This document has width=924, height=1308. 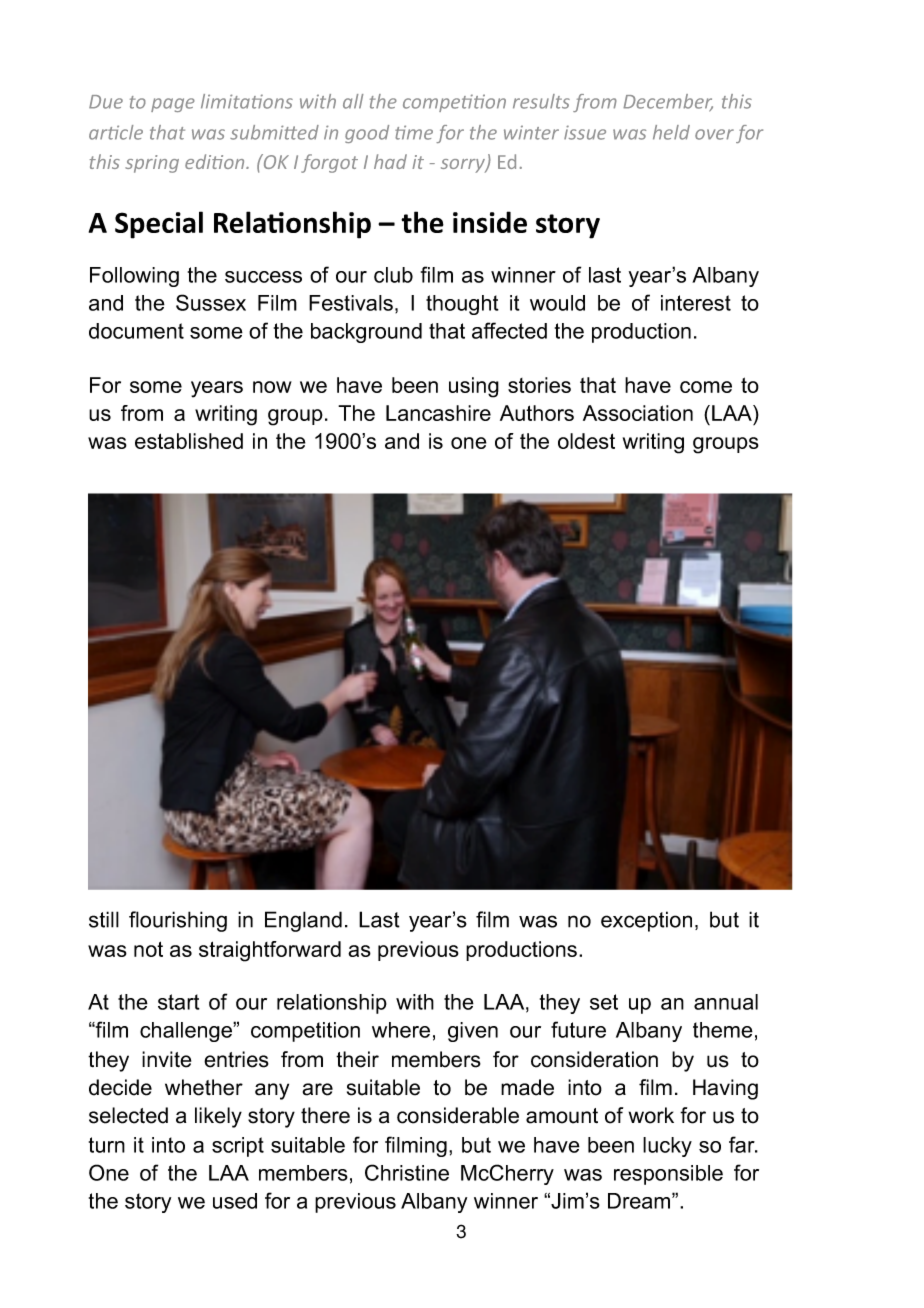 What do you see at coordinates (638, 413) in the document?
I see `Association` at bounding box center [638, 413].
